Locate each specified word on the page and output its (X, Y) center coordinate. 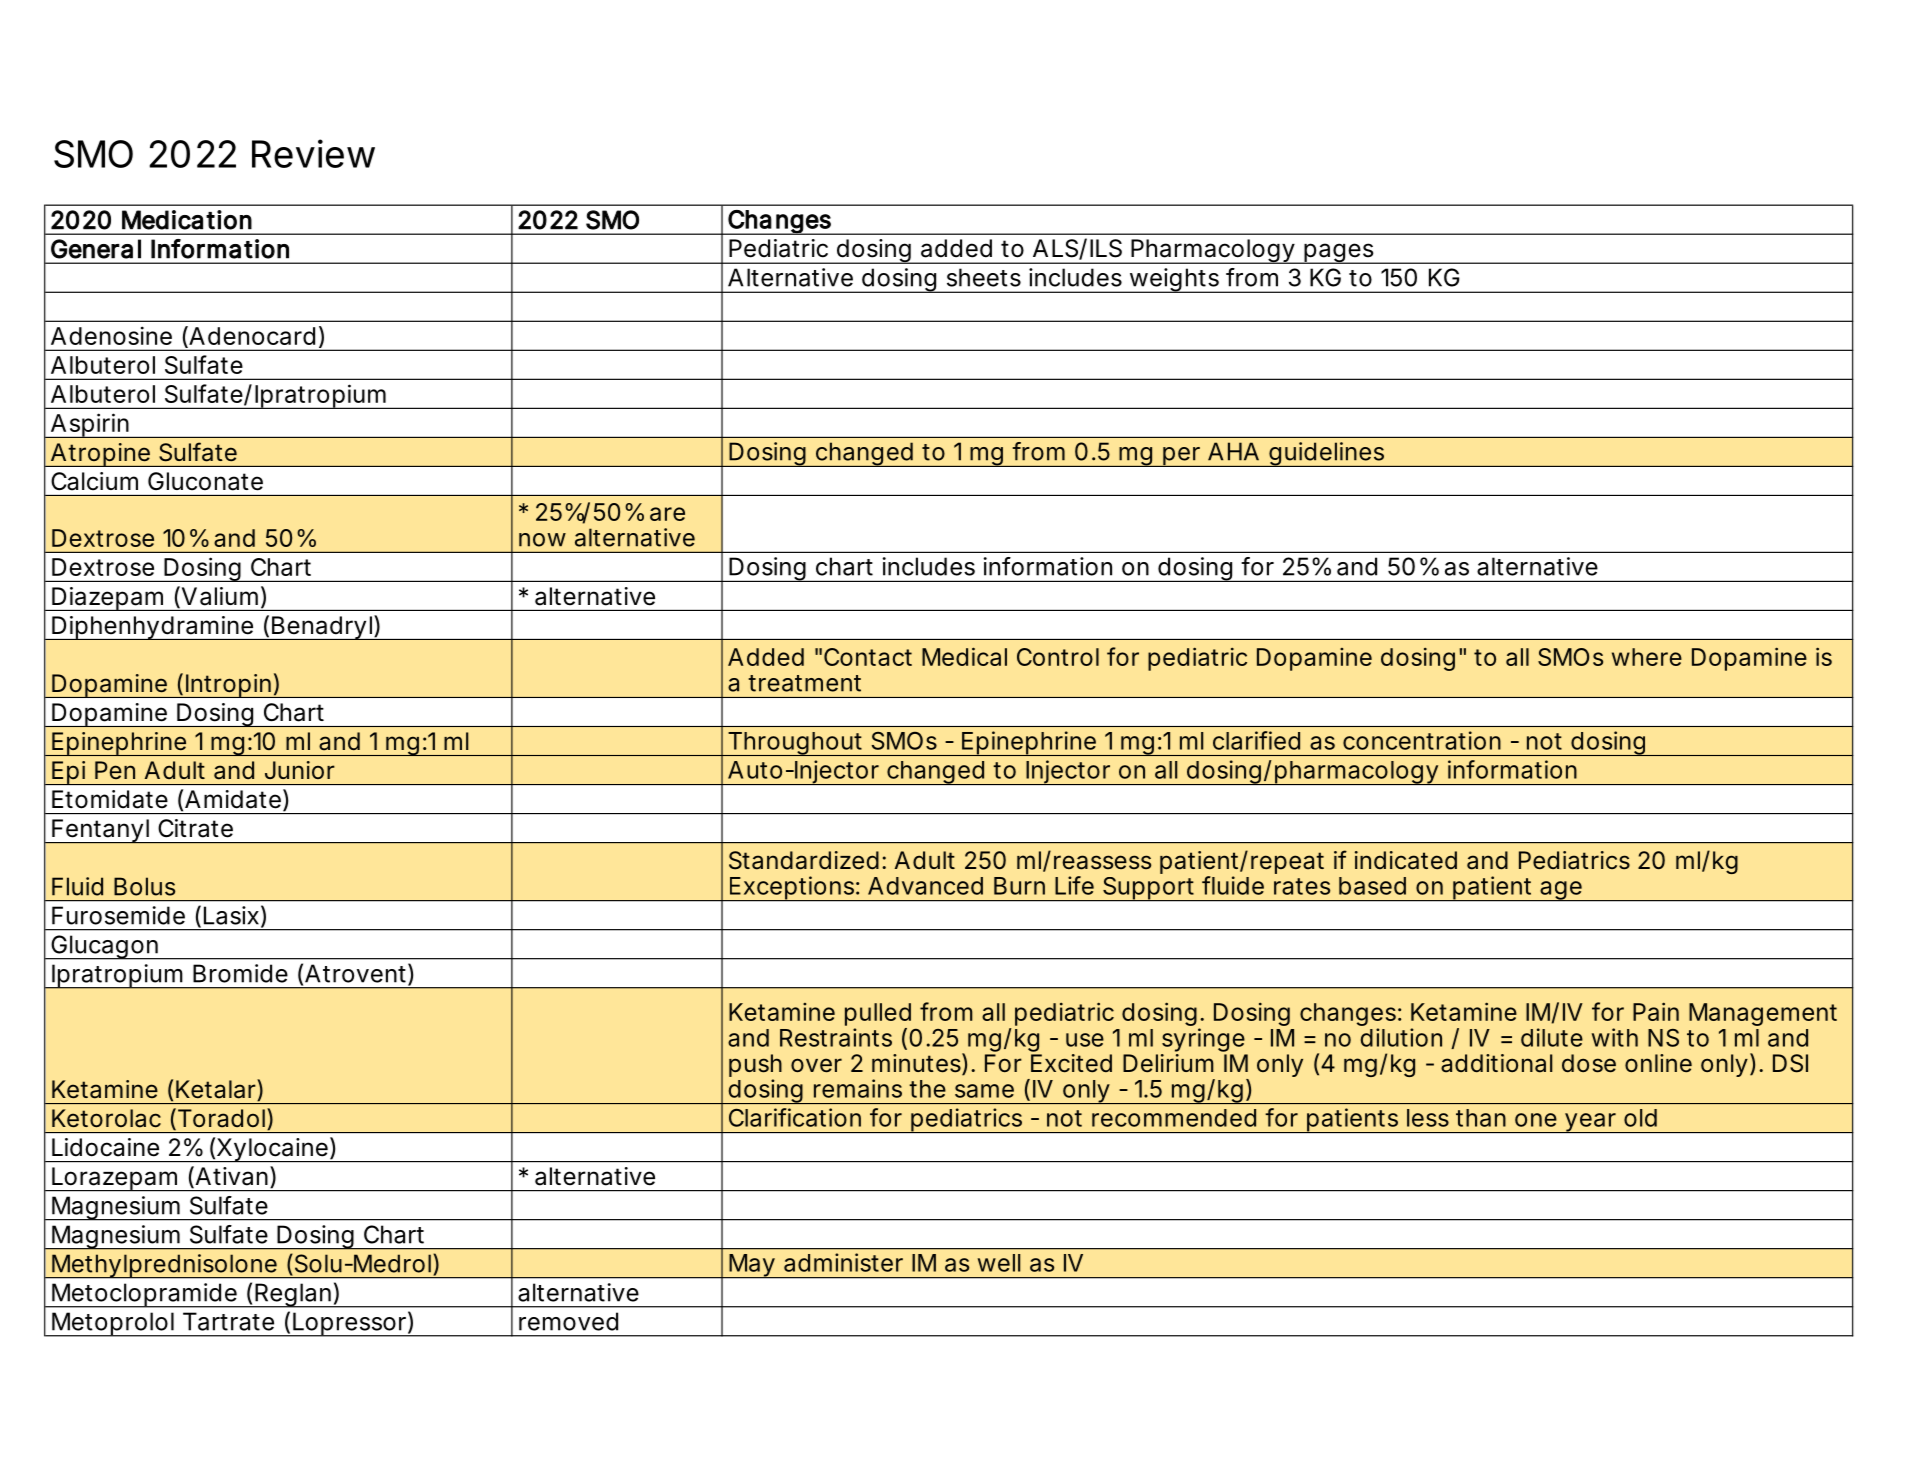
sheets (984, 277)
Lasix (231, 915)
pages (1339, 253)
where (1647, 657)
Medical (964, 656)
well (999, 1263)
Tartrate (228, 1321)
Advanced (925, 886)
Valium (218, 597)
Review (313, 153)
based (1372, 886)
